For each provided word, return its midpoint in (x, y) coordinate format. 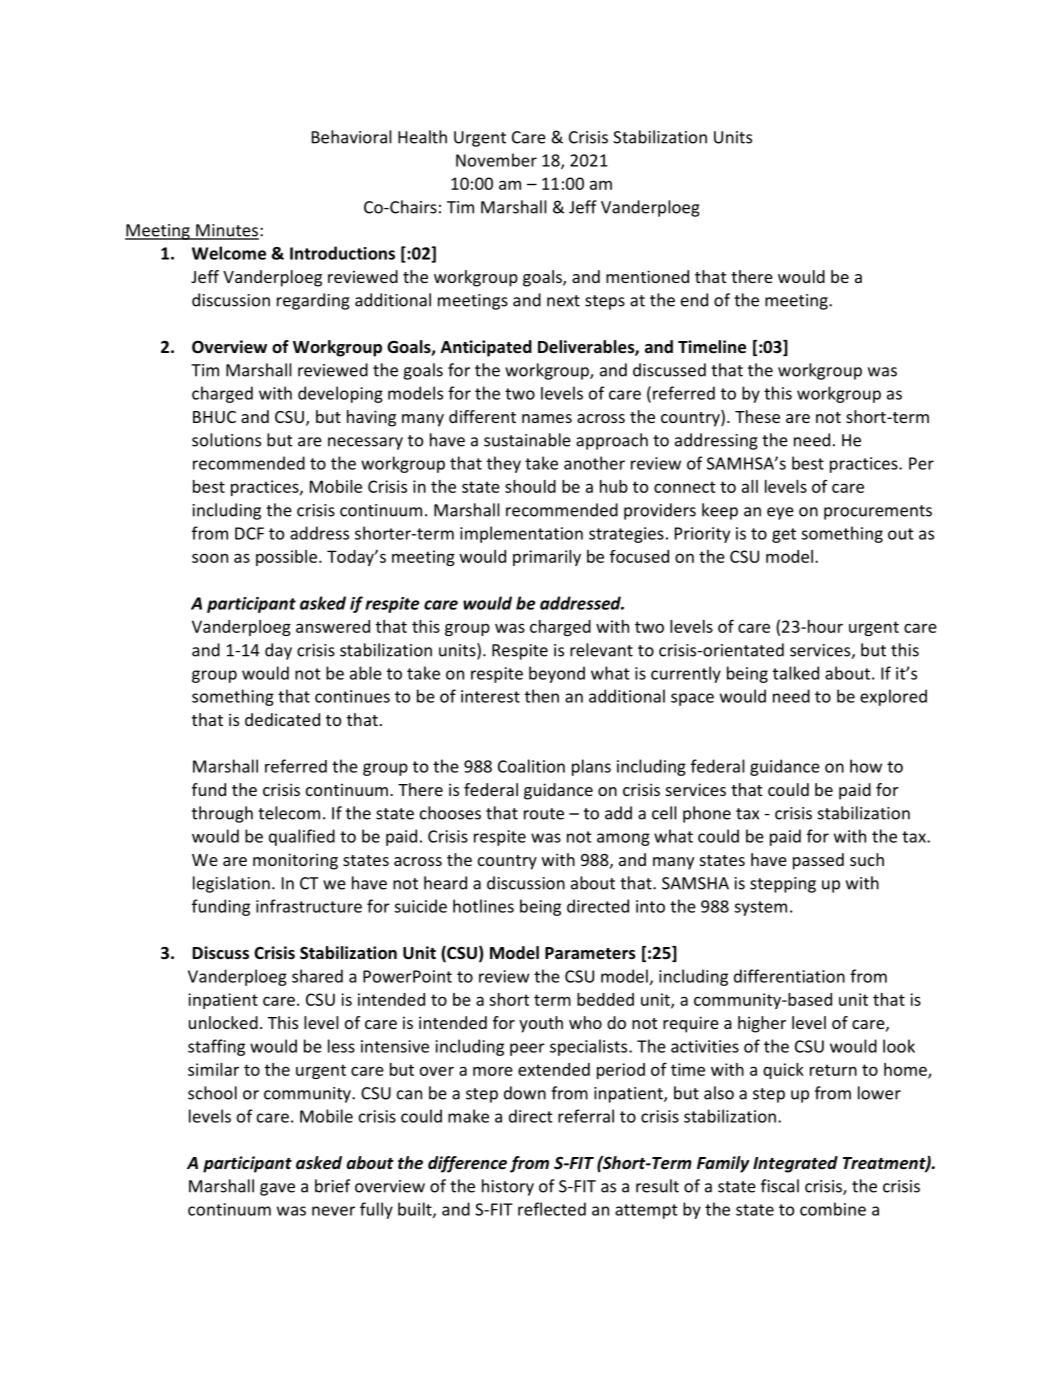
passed (818, 861)
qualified (302, 837)
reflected (552, 1209)
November (496, 160)
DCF (249, 533)
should (530, 486)
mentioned (647, 276)
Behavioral (352, 137)
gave (277, 1189)
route (544, 814)
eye (780, 513)
